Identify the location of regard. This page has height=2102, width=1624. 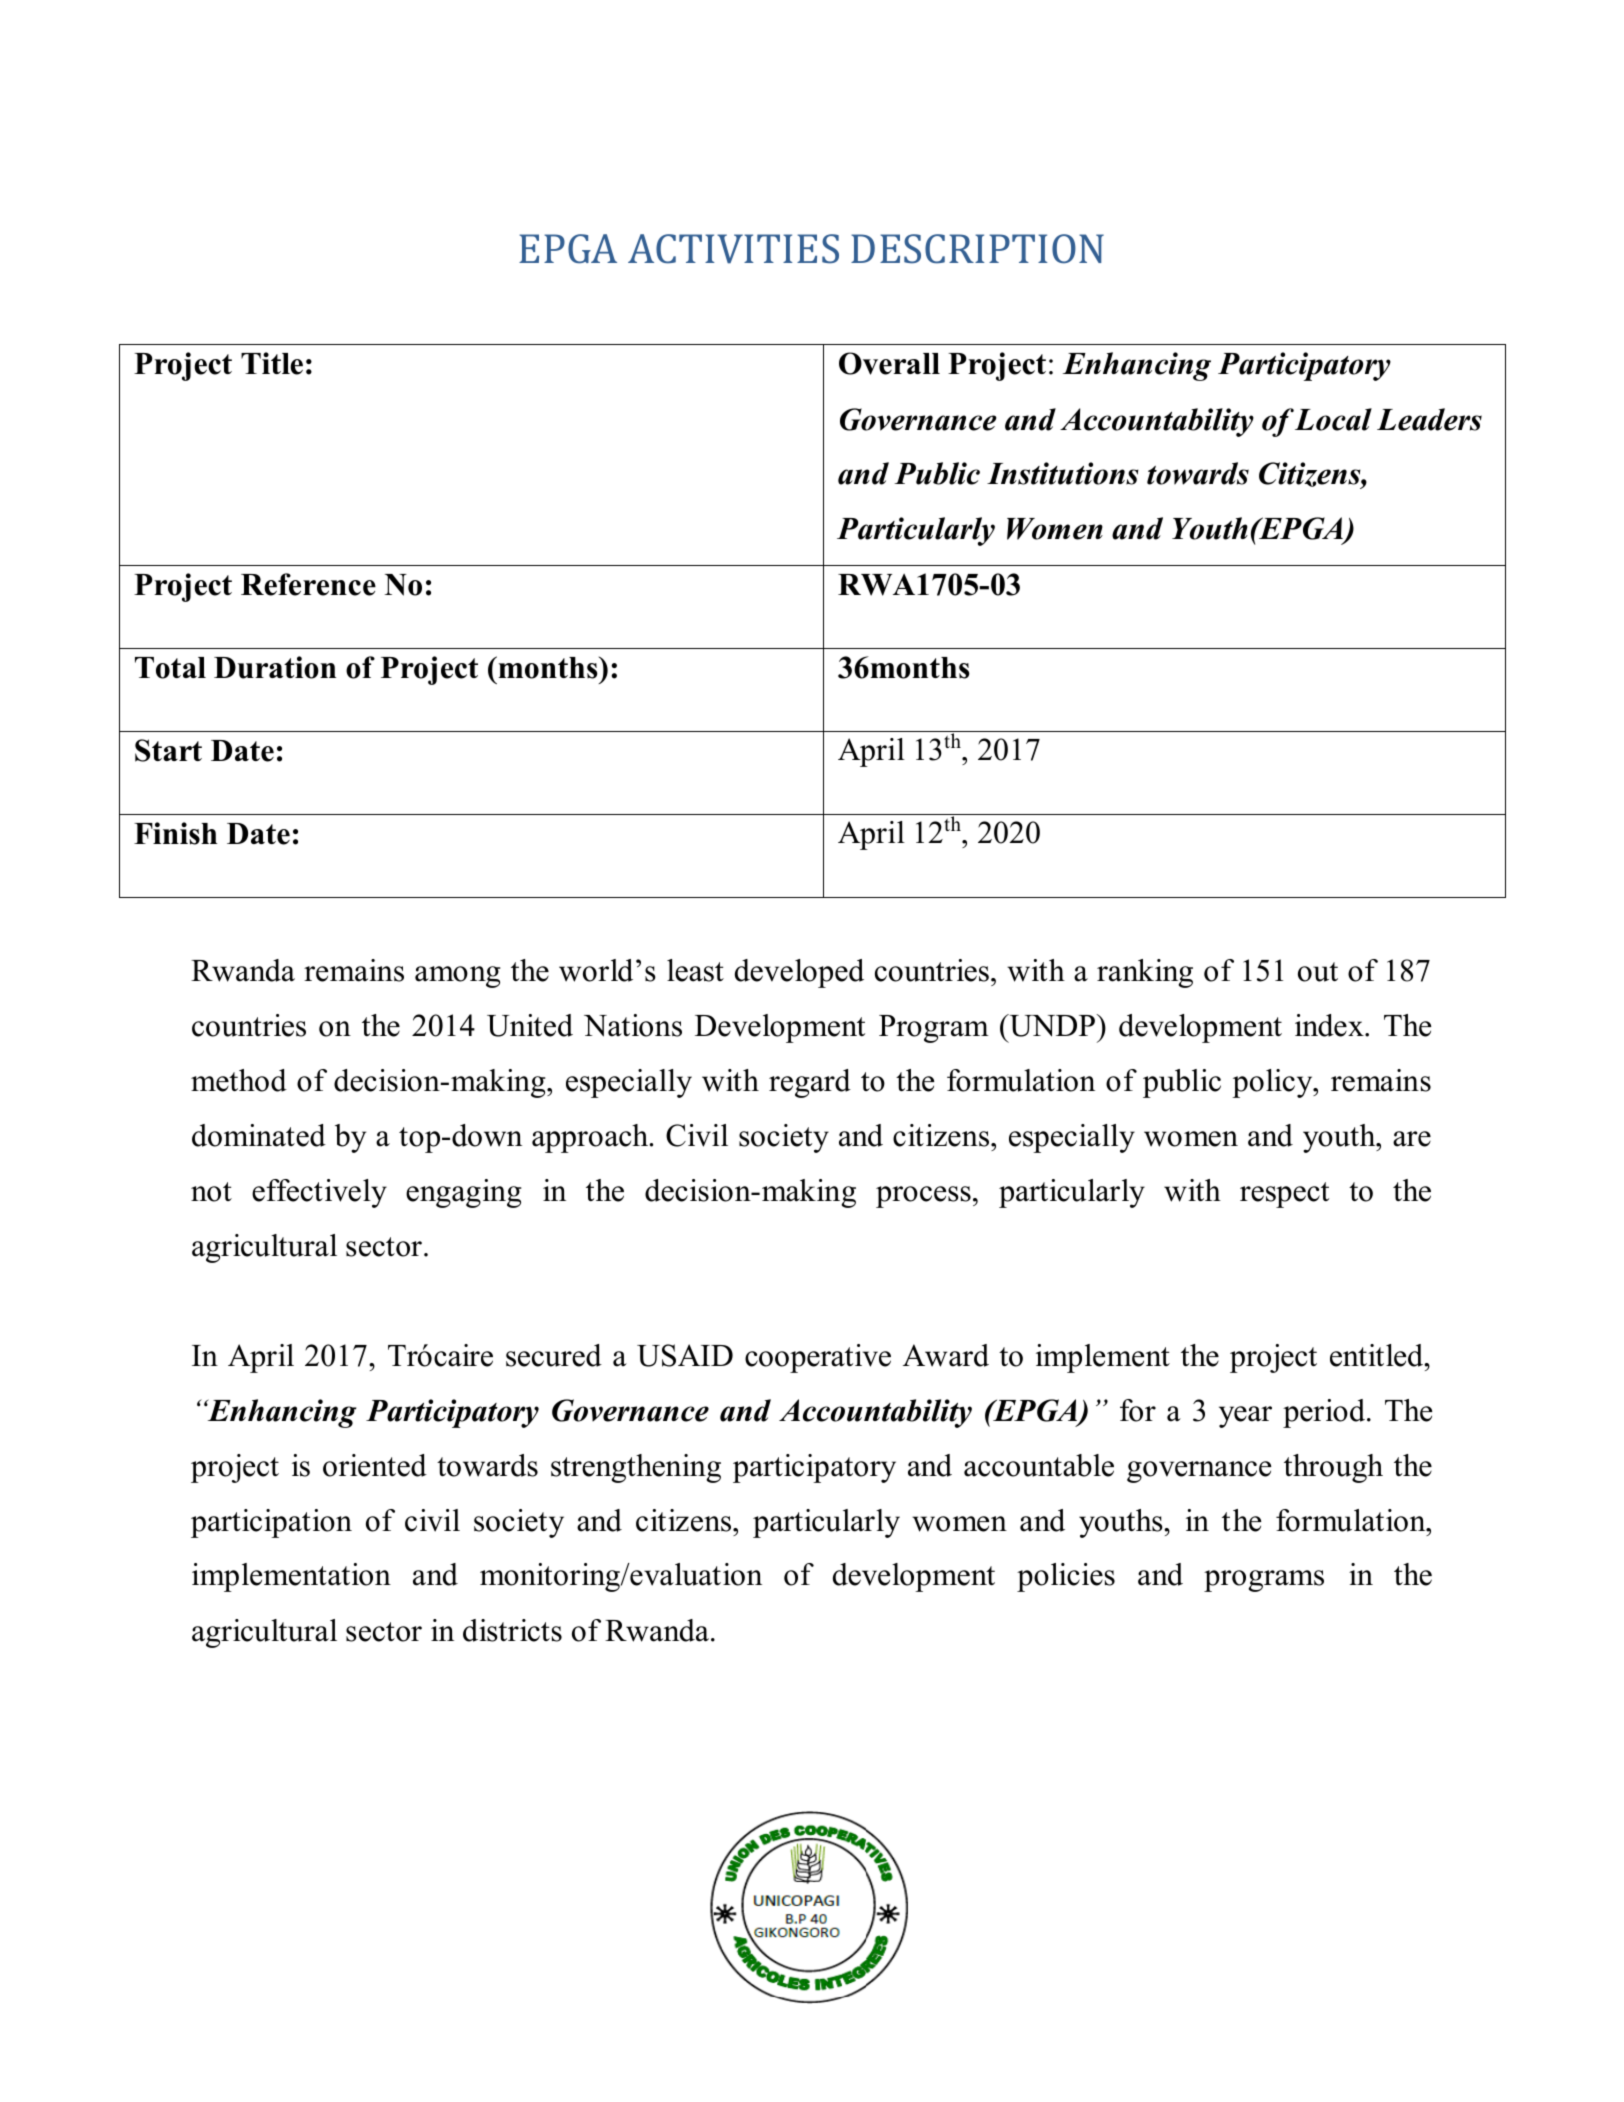
(810, 1083).
